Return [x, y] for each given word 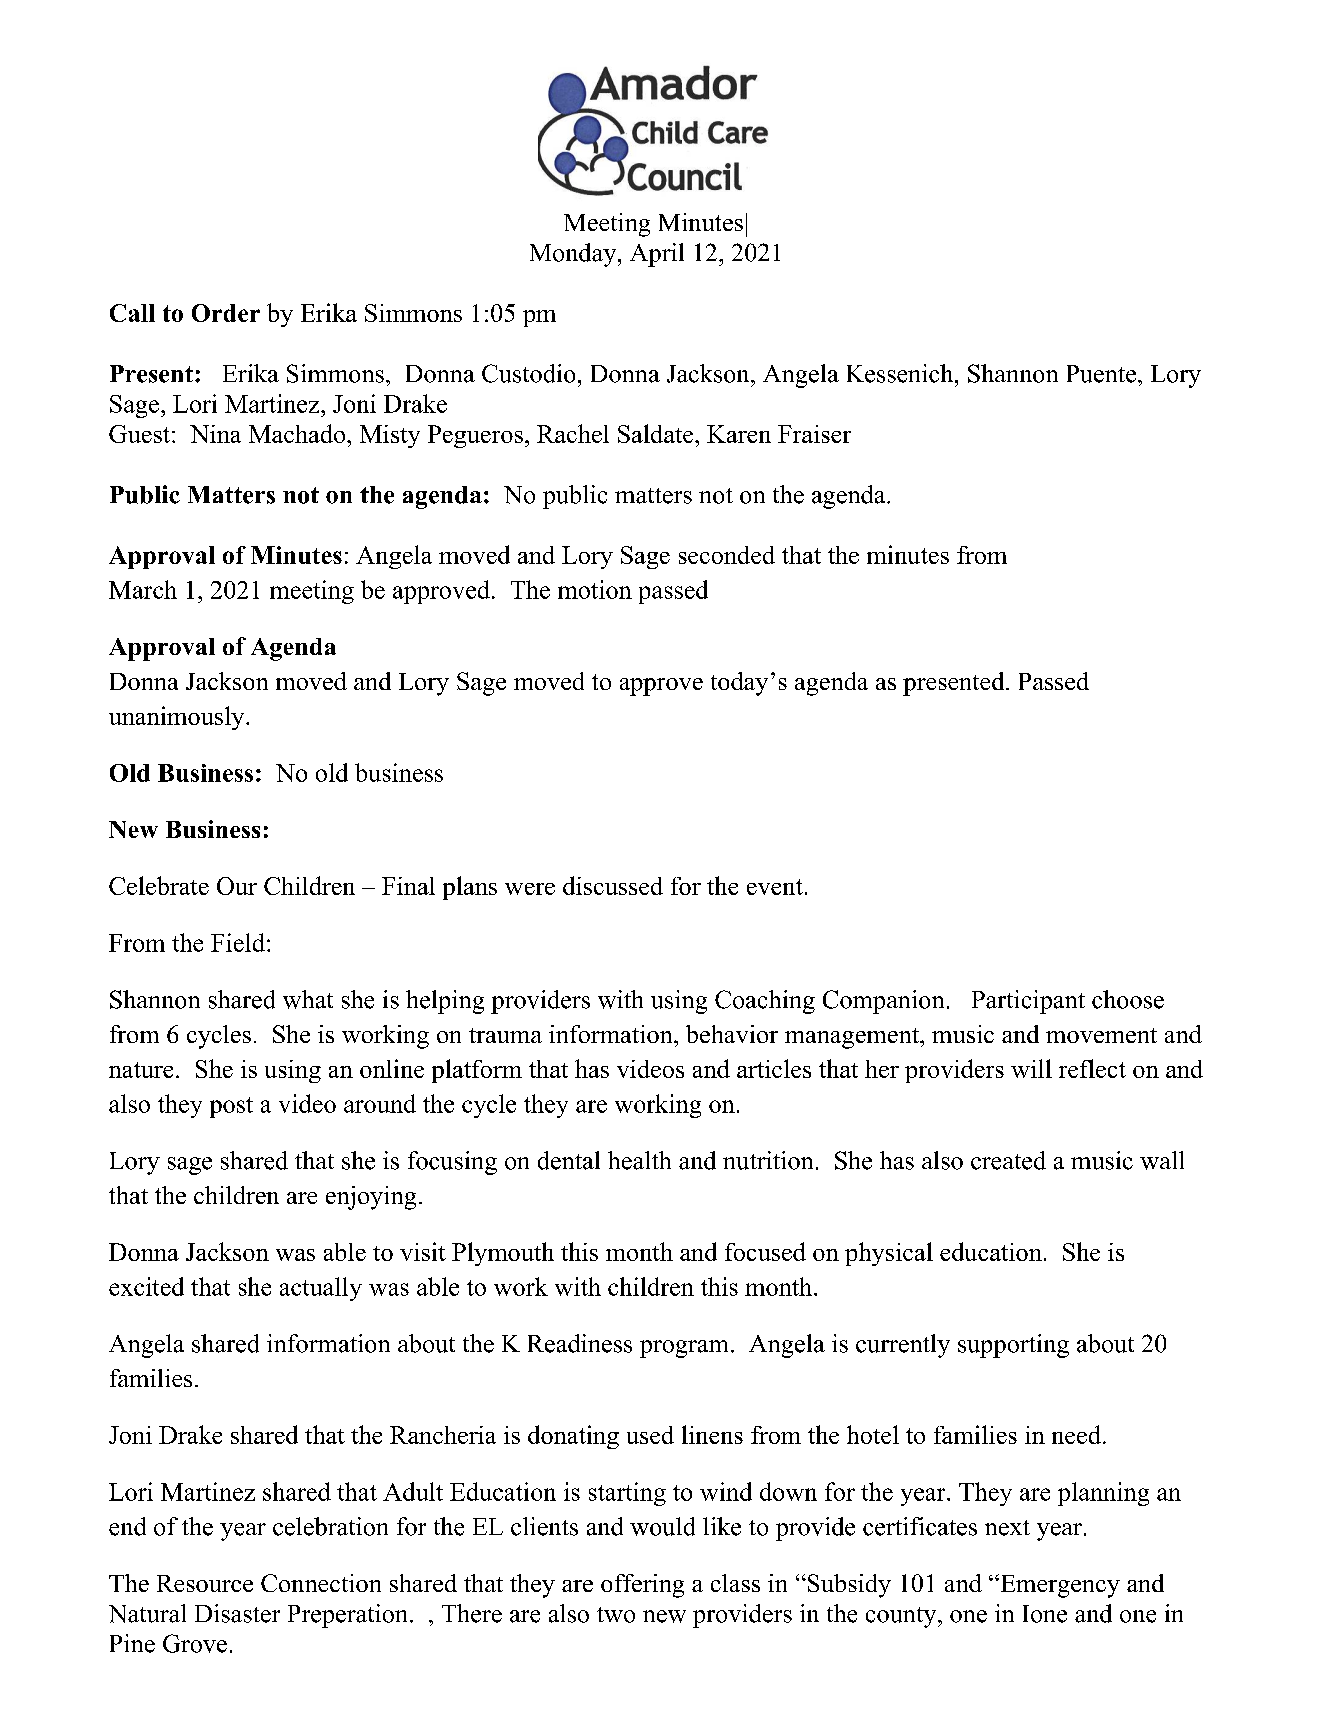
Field [238, 942]
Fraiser [814, 434]
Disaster [237, 1613]
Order [226, 313]
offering [642, 1586]
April [657, 255]
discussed [613, 885]
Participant [1028, 1002]
